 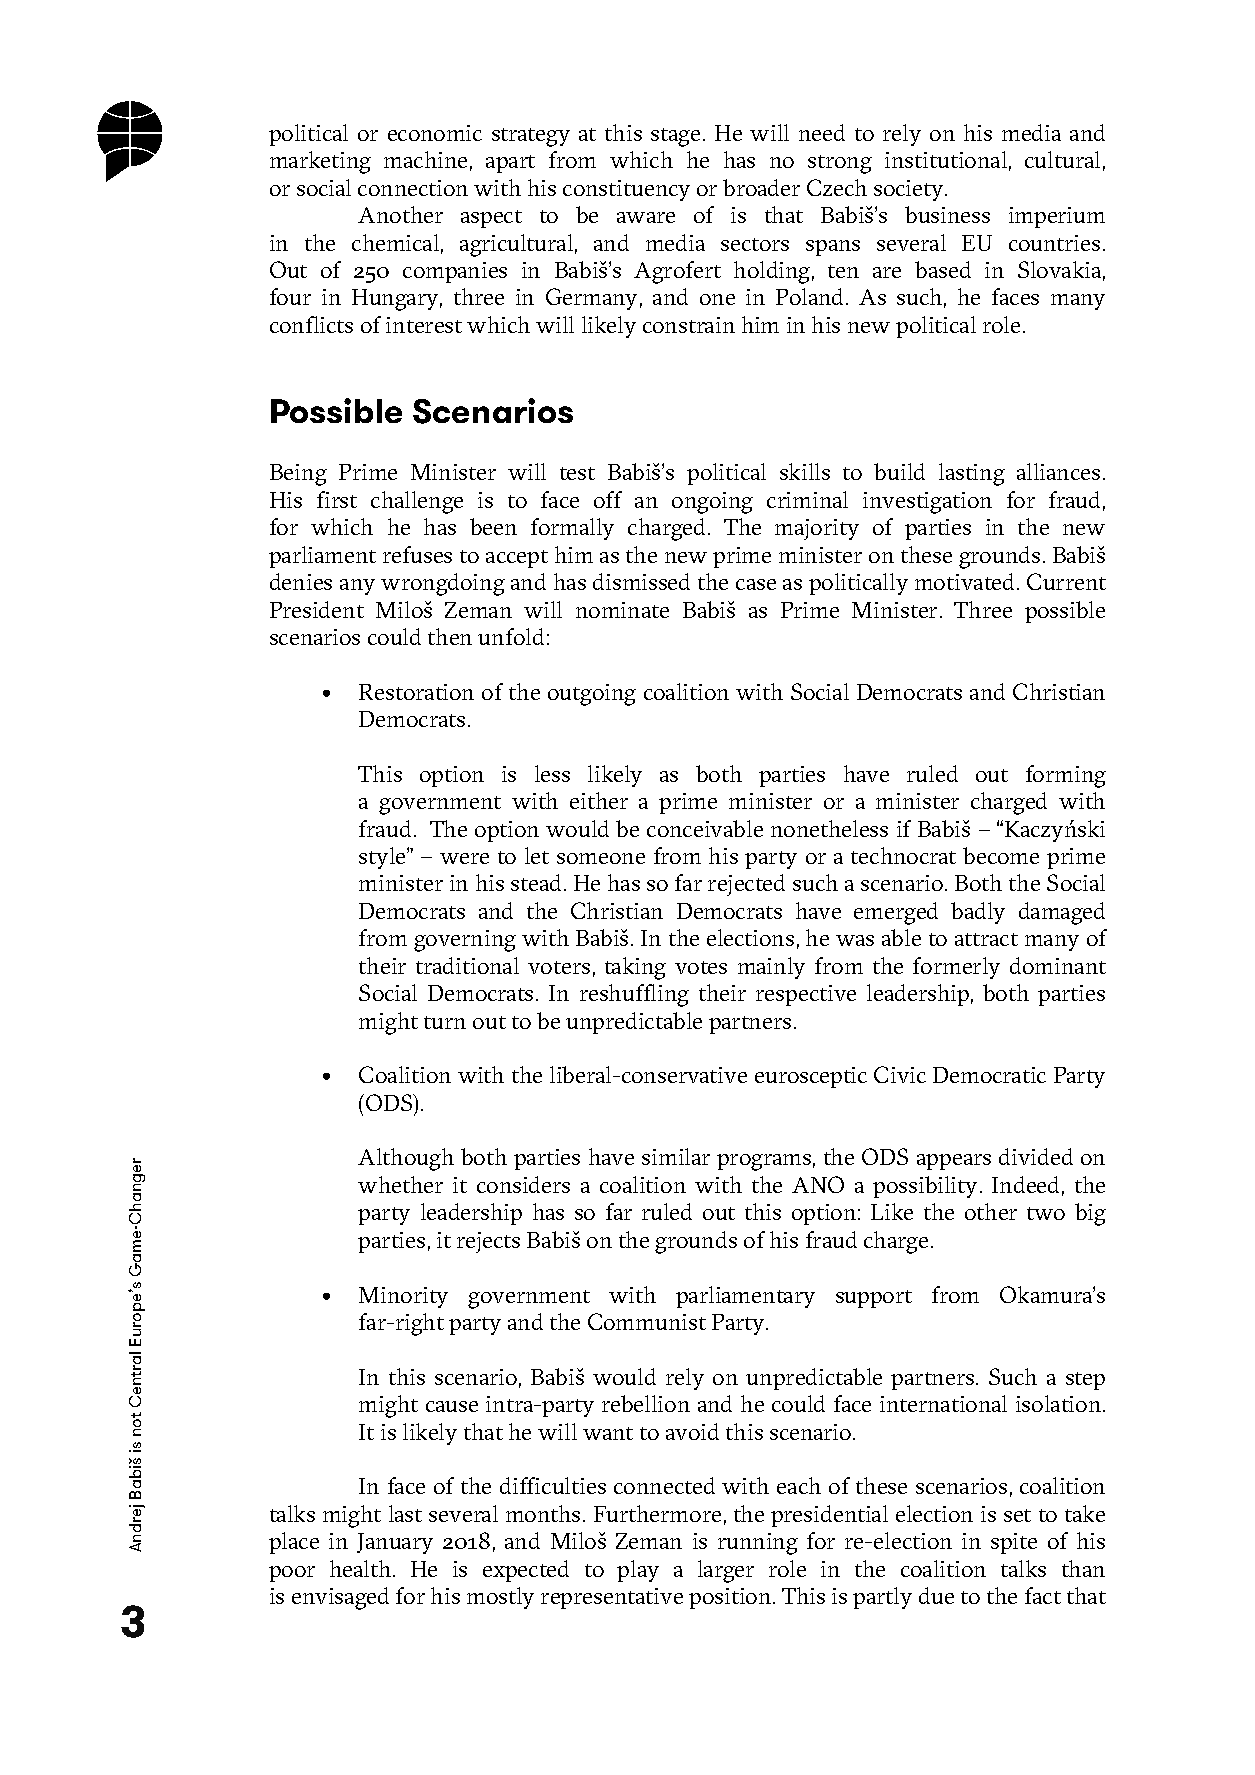 What do you see at coordinates (746, 885) in the screenshot?
I see `rejected` at bounding box center [746, 885].
